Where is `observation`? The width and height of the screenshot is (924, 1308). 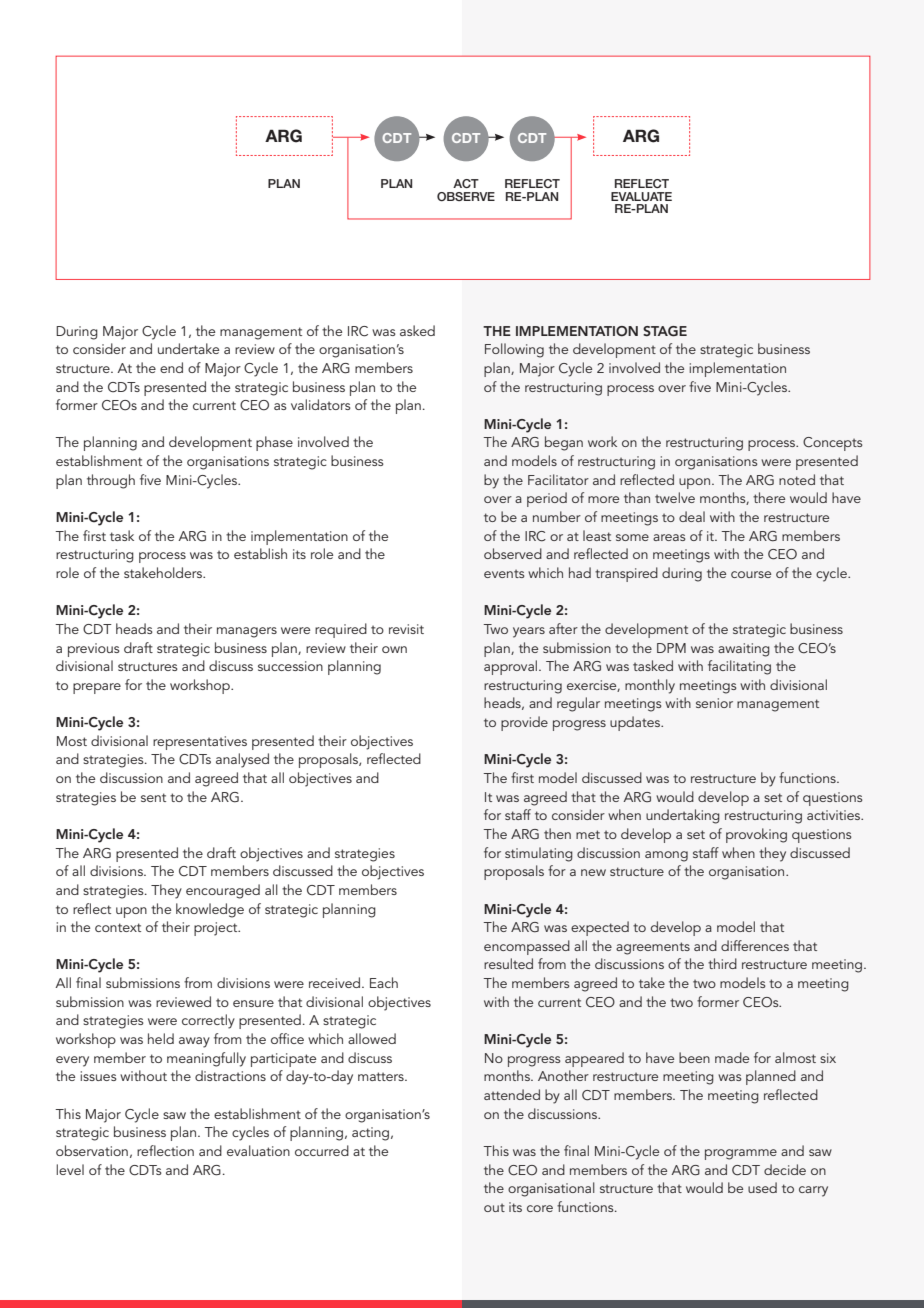
observation is located at coordinates (92, 1150).
